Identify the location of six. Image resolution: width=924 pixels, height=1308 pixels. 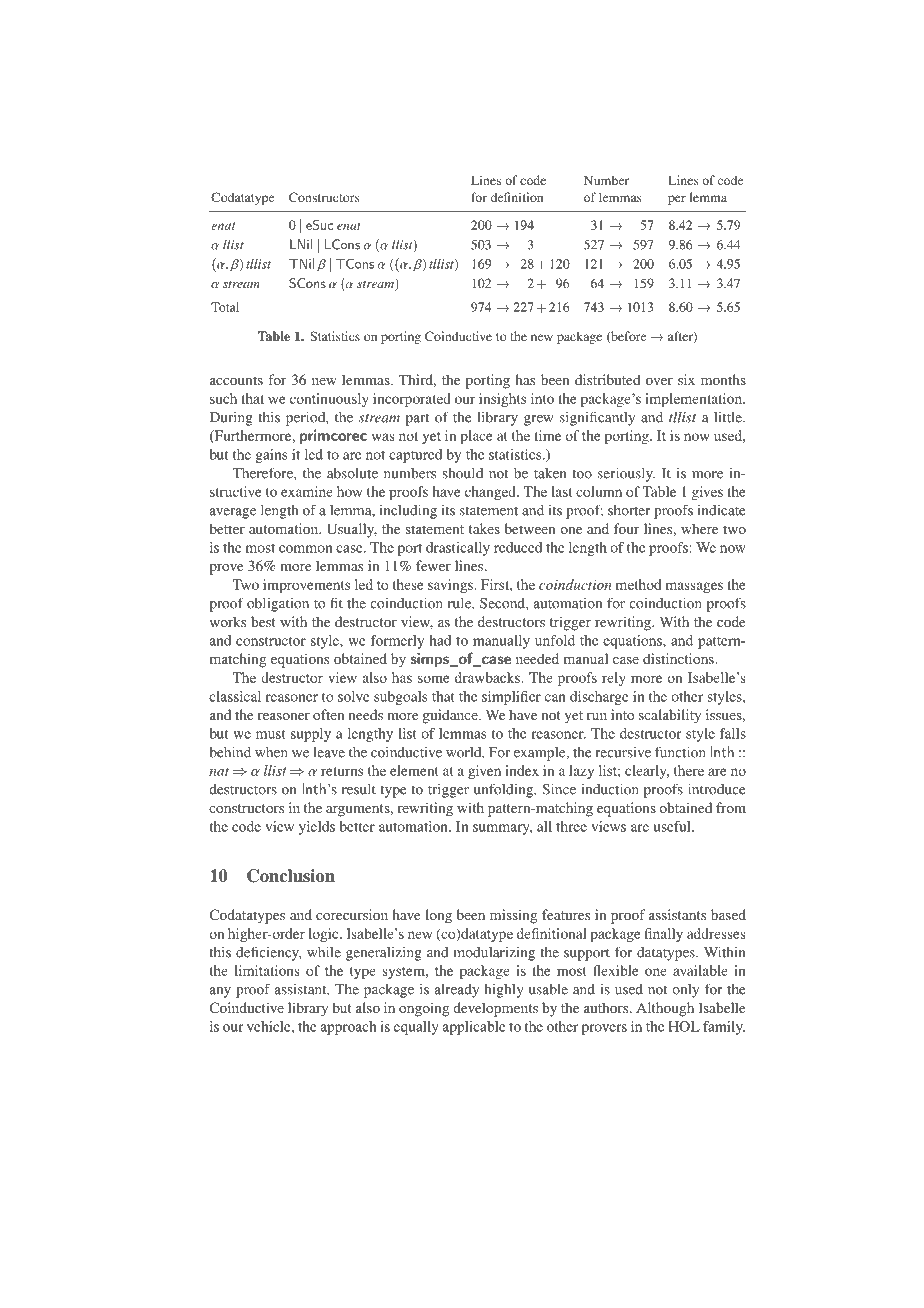
(686, 379).
